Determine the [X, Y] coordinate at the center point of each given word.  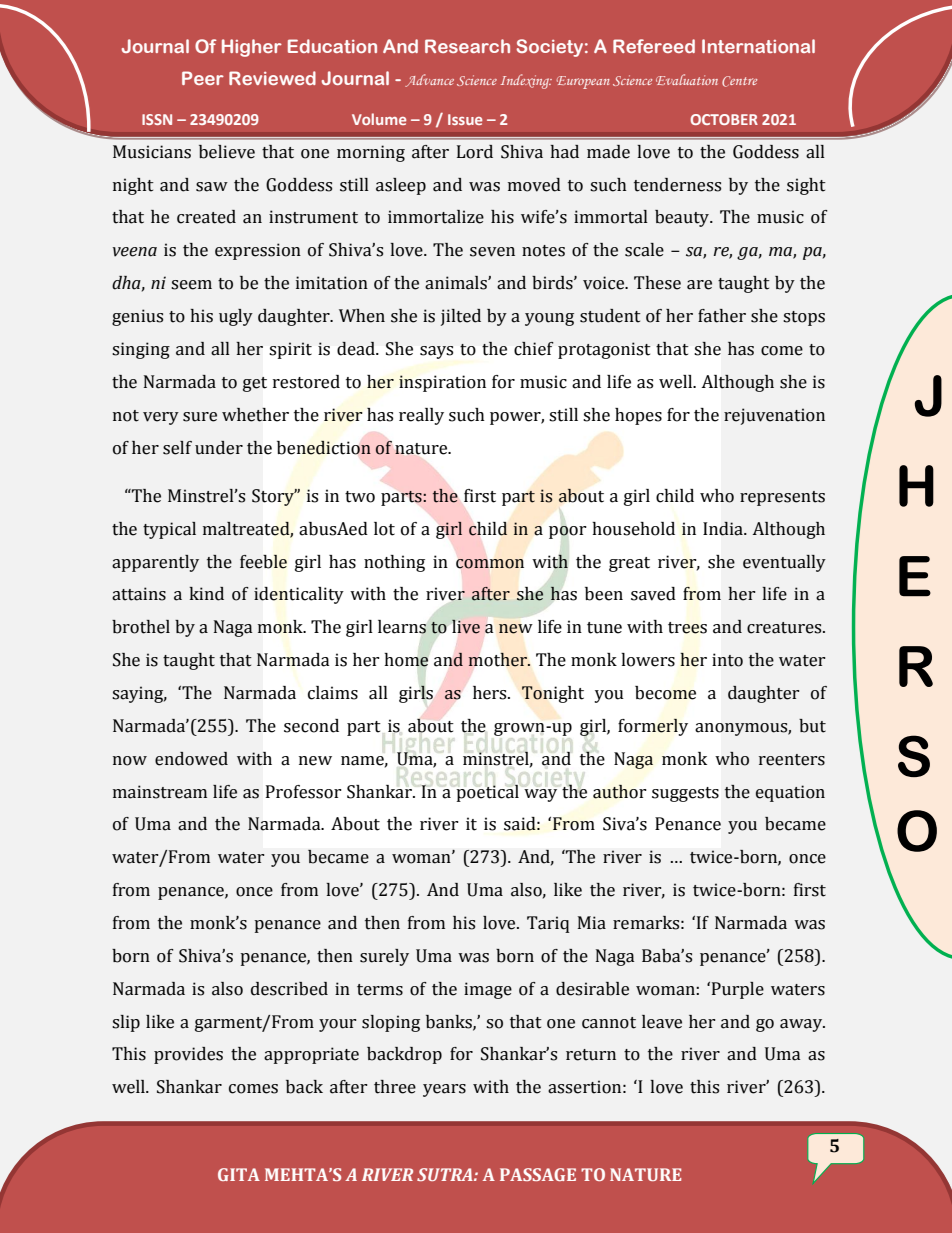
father [722, 316]
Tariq [548, 924]
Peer [203, 78]
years [444, 1090]
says [436, 352]
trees [687, 628]
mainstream [160, 792]
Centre [739, 81]
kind [206, 594]
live [466, 627]
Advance [429, 80]
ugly [236, 317]
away [802, 1025]
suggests [685, 794]
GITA [239, 1174]
